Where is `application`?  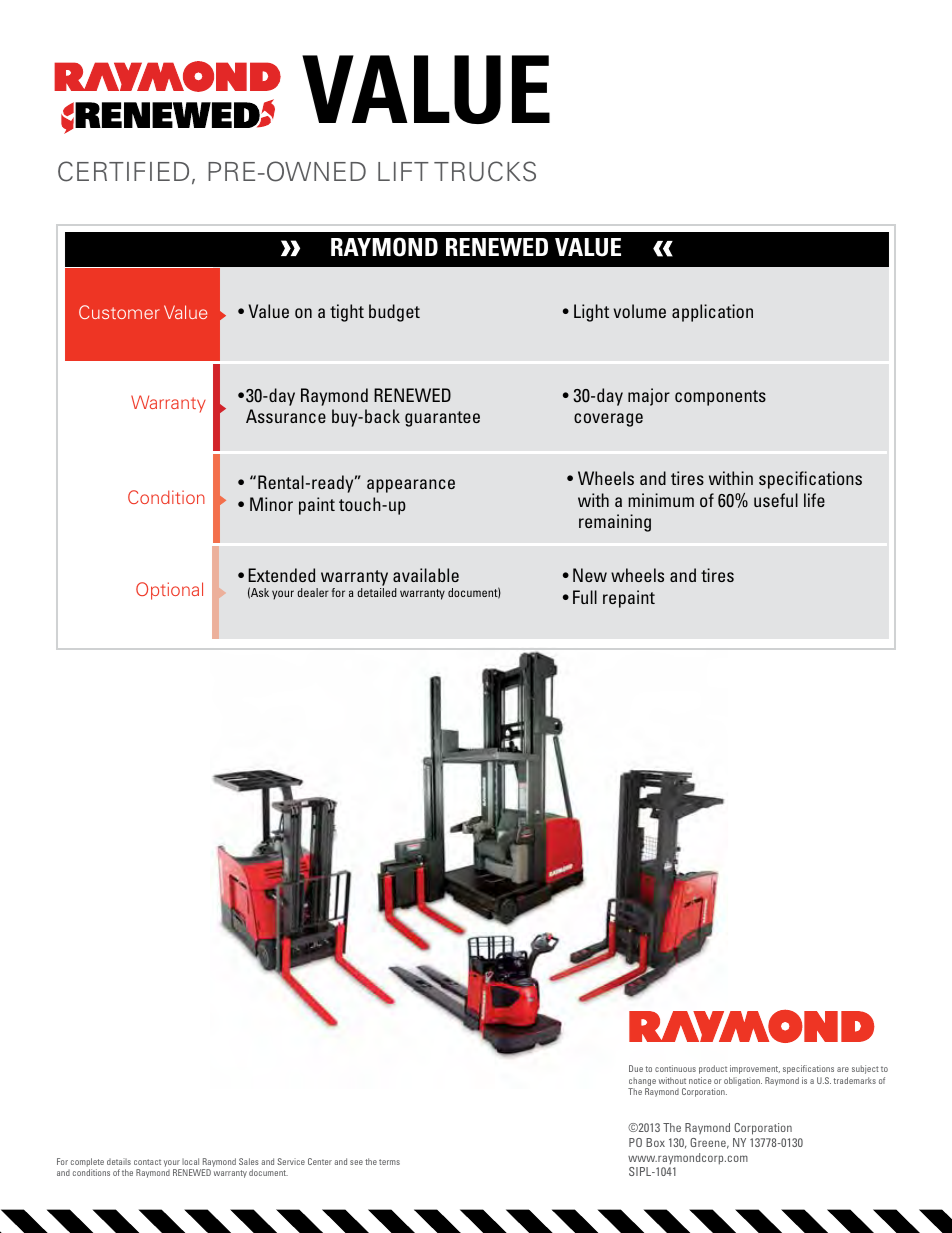
application is located at coordinates (712, 313).
